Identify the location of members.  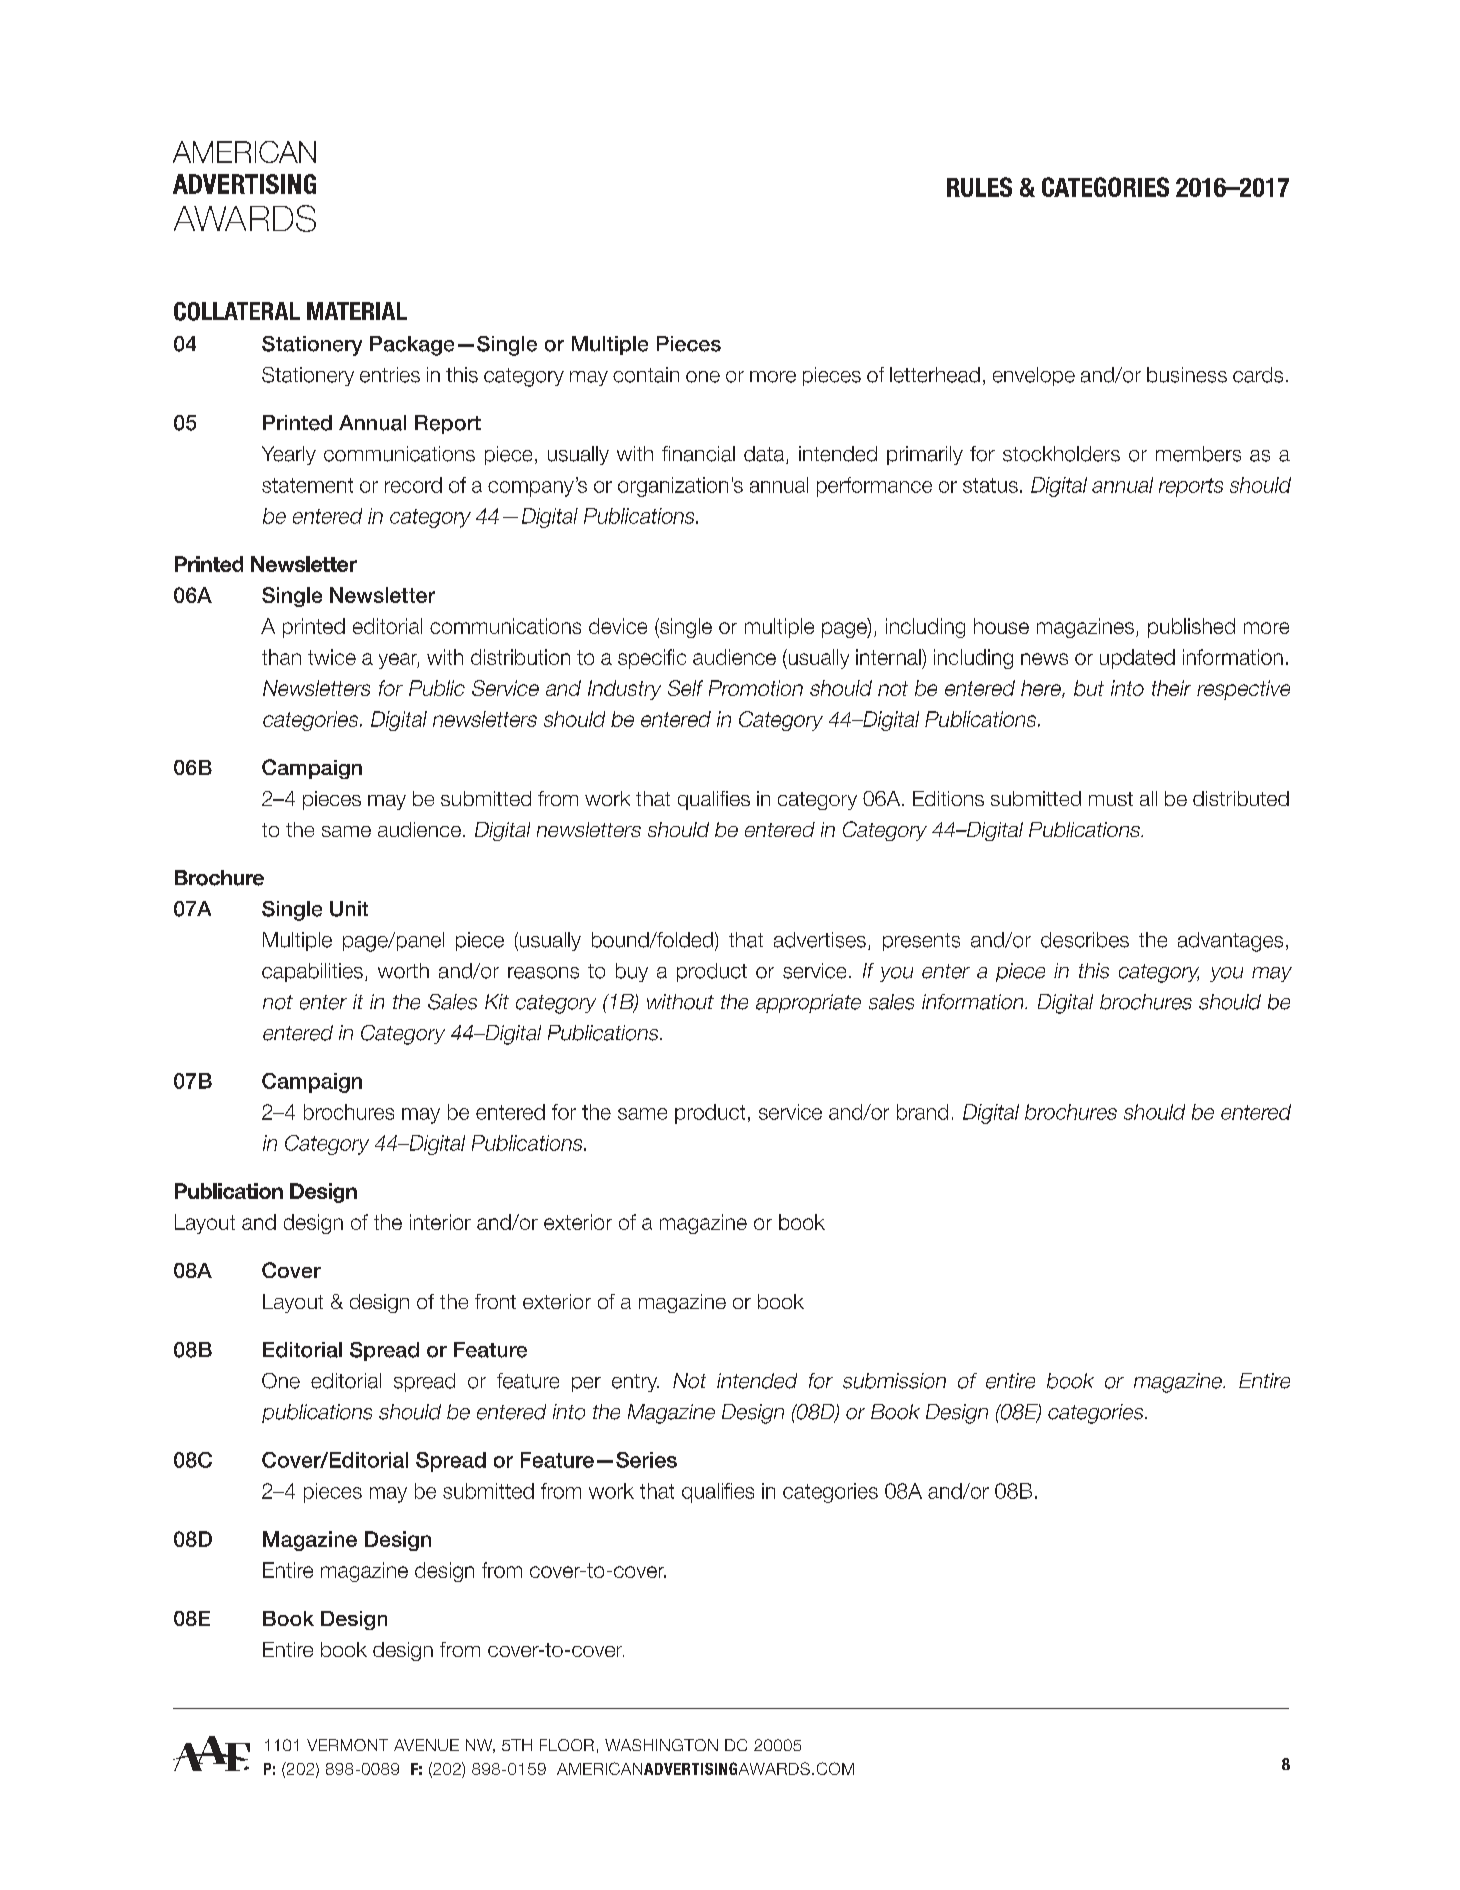
(1198, 454).
